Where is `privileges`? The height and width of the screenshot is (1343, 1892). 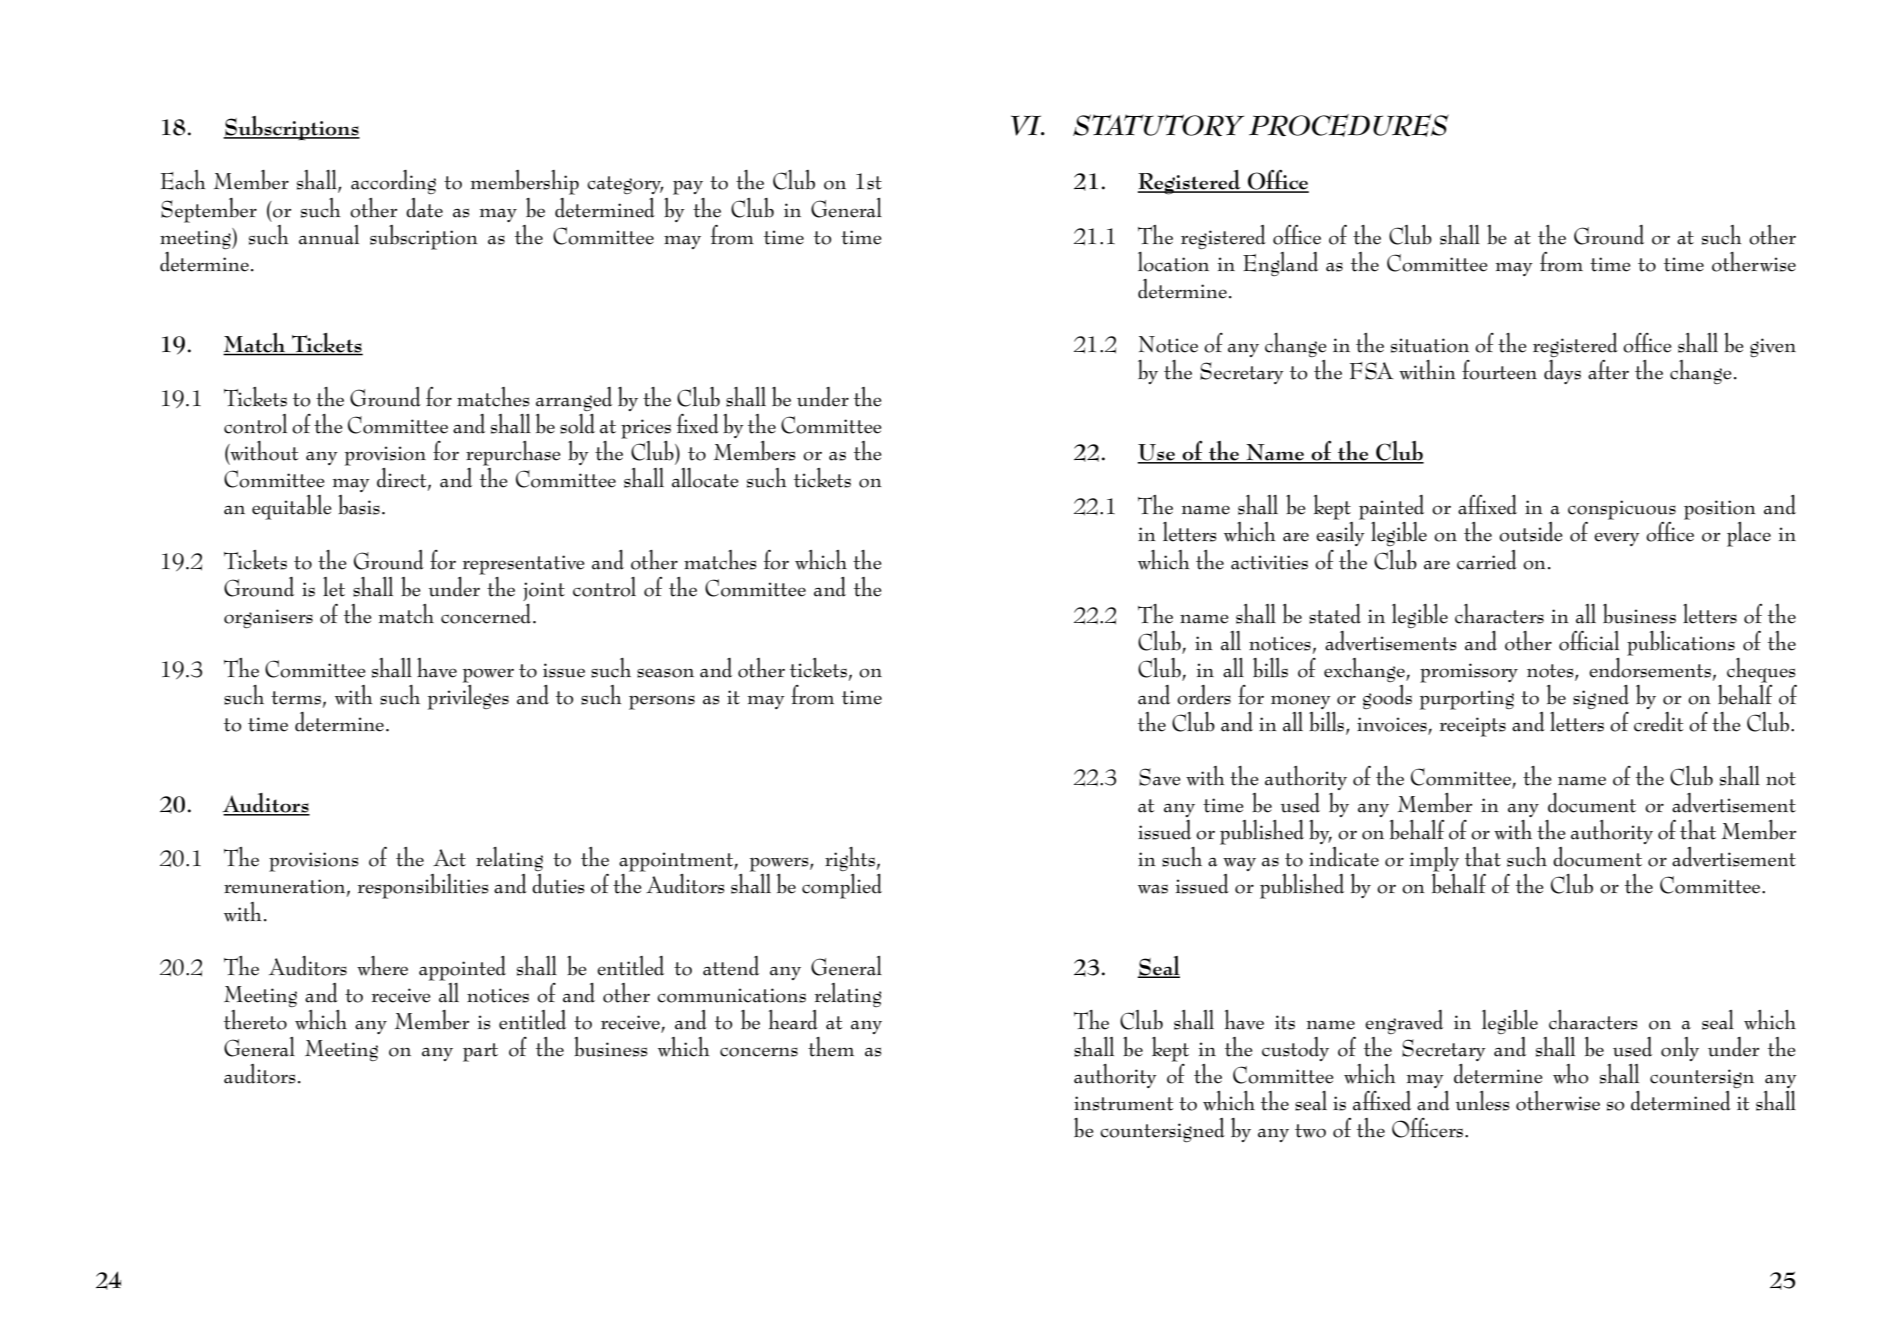
privileges is located at coordinates (468, 696).
